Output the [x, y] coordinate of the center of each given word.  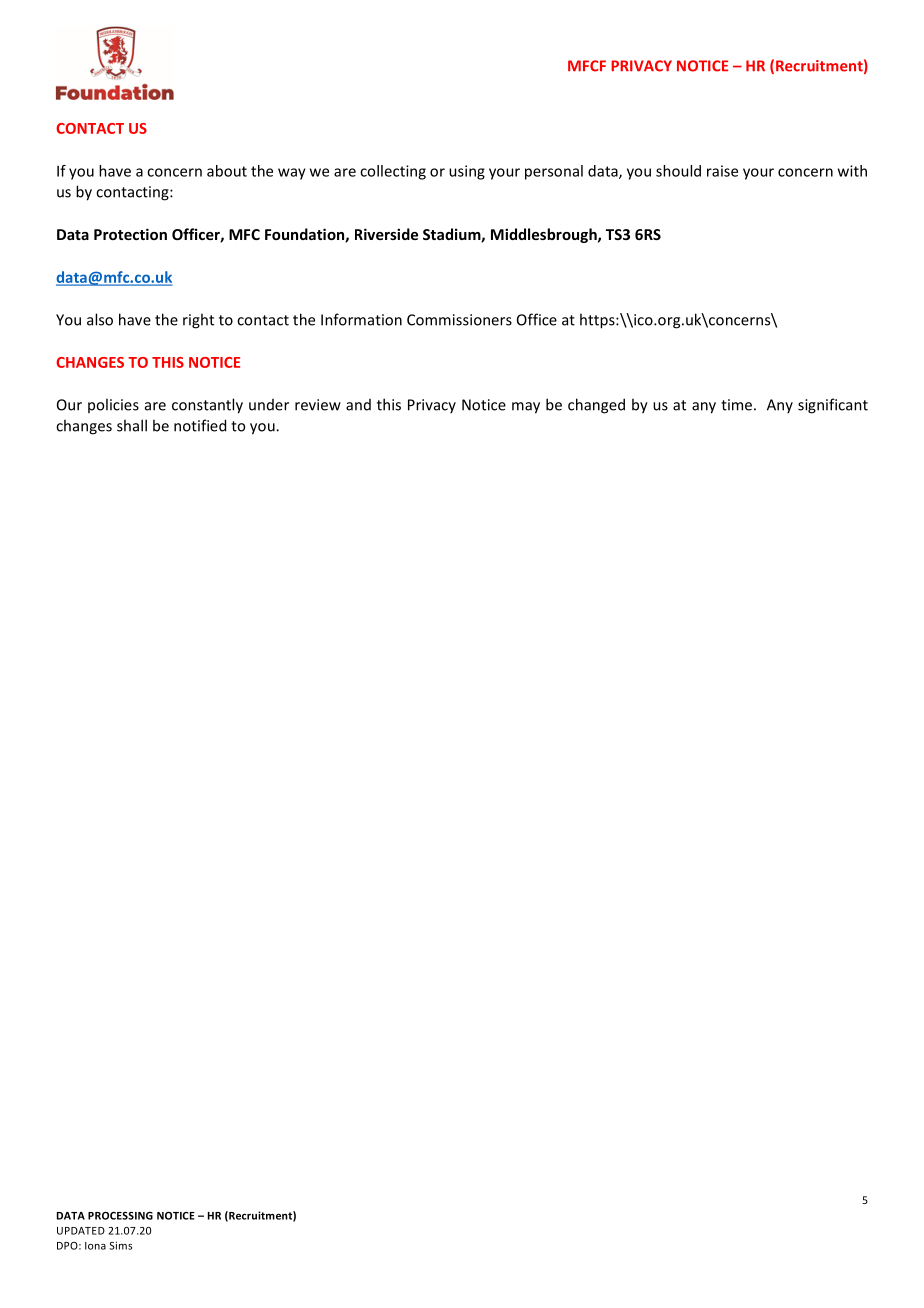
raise [722, 171]
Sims [120, 1245]
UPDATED [81, 1231]
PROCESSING [120, 1216]
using [467, 172]
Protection [130, 234]
